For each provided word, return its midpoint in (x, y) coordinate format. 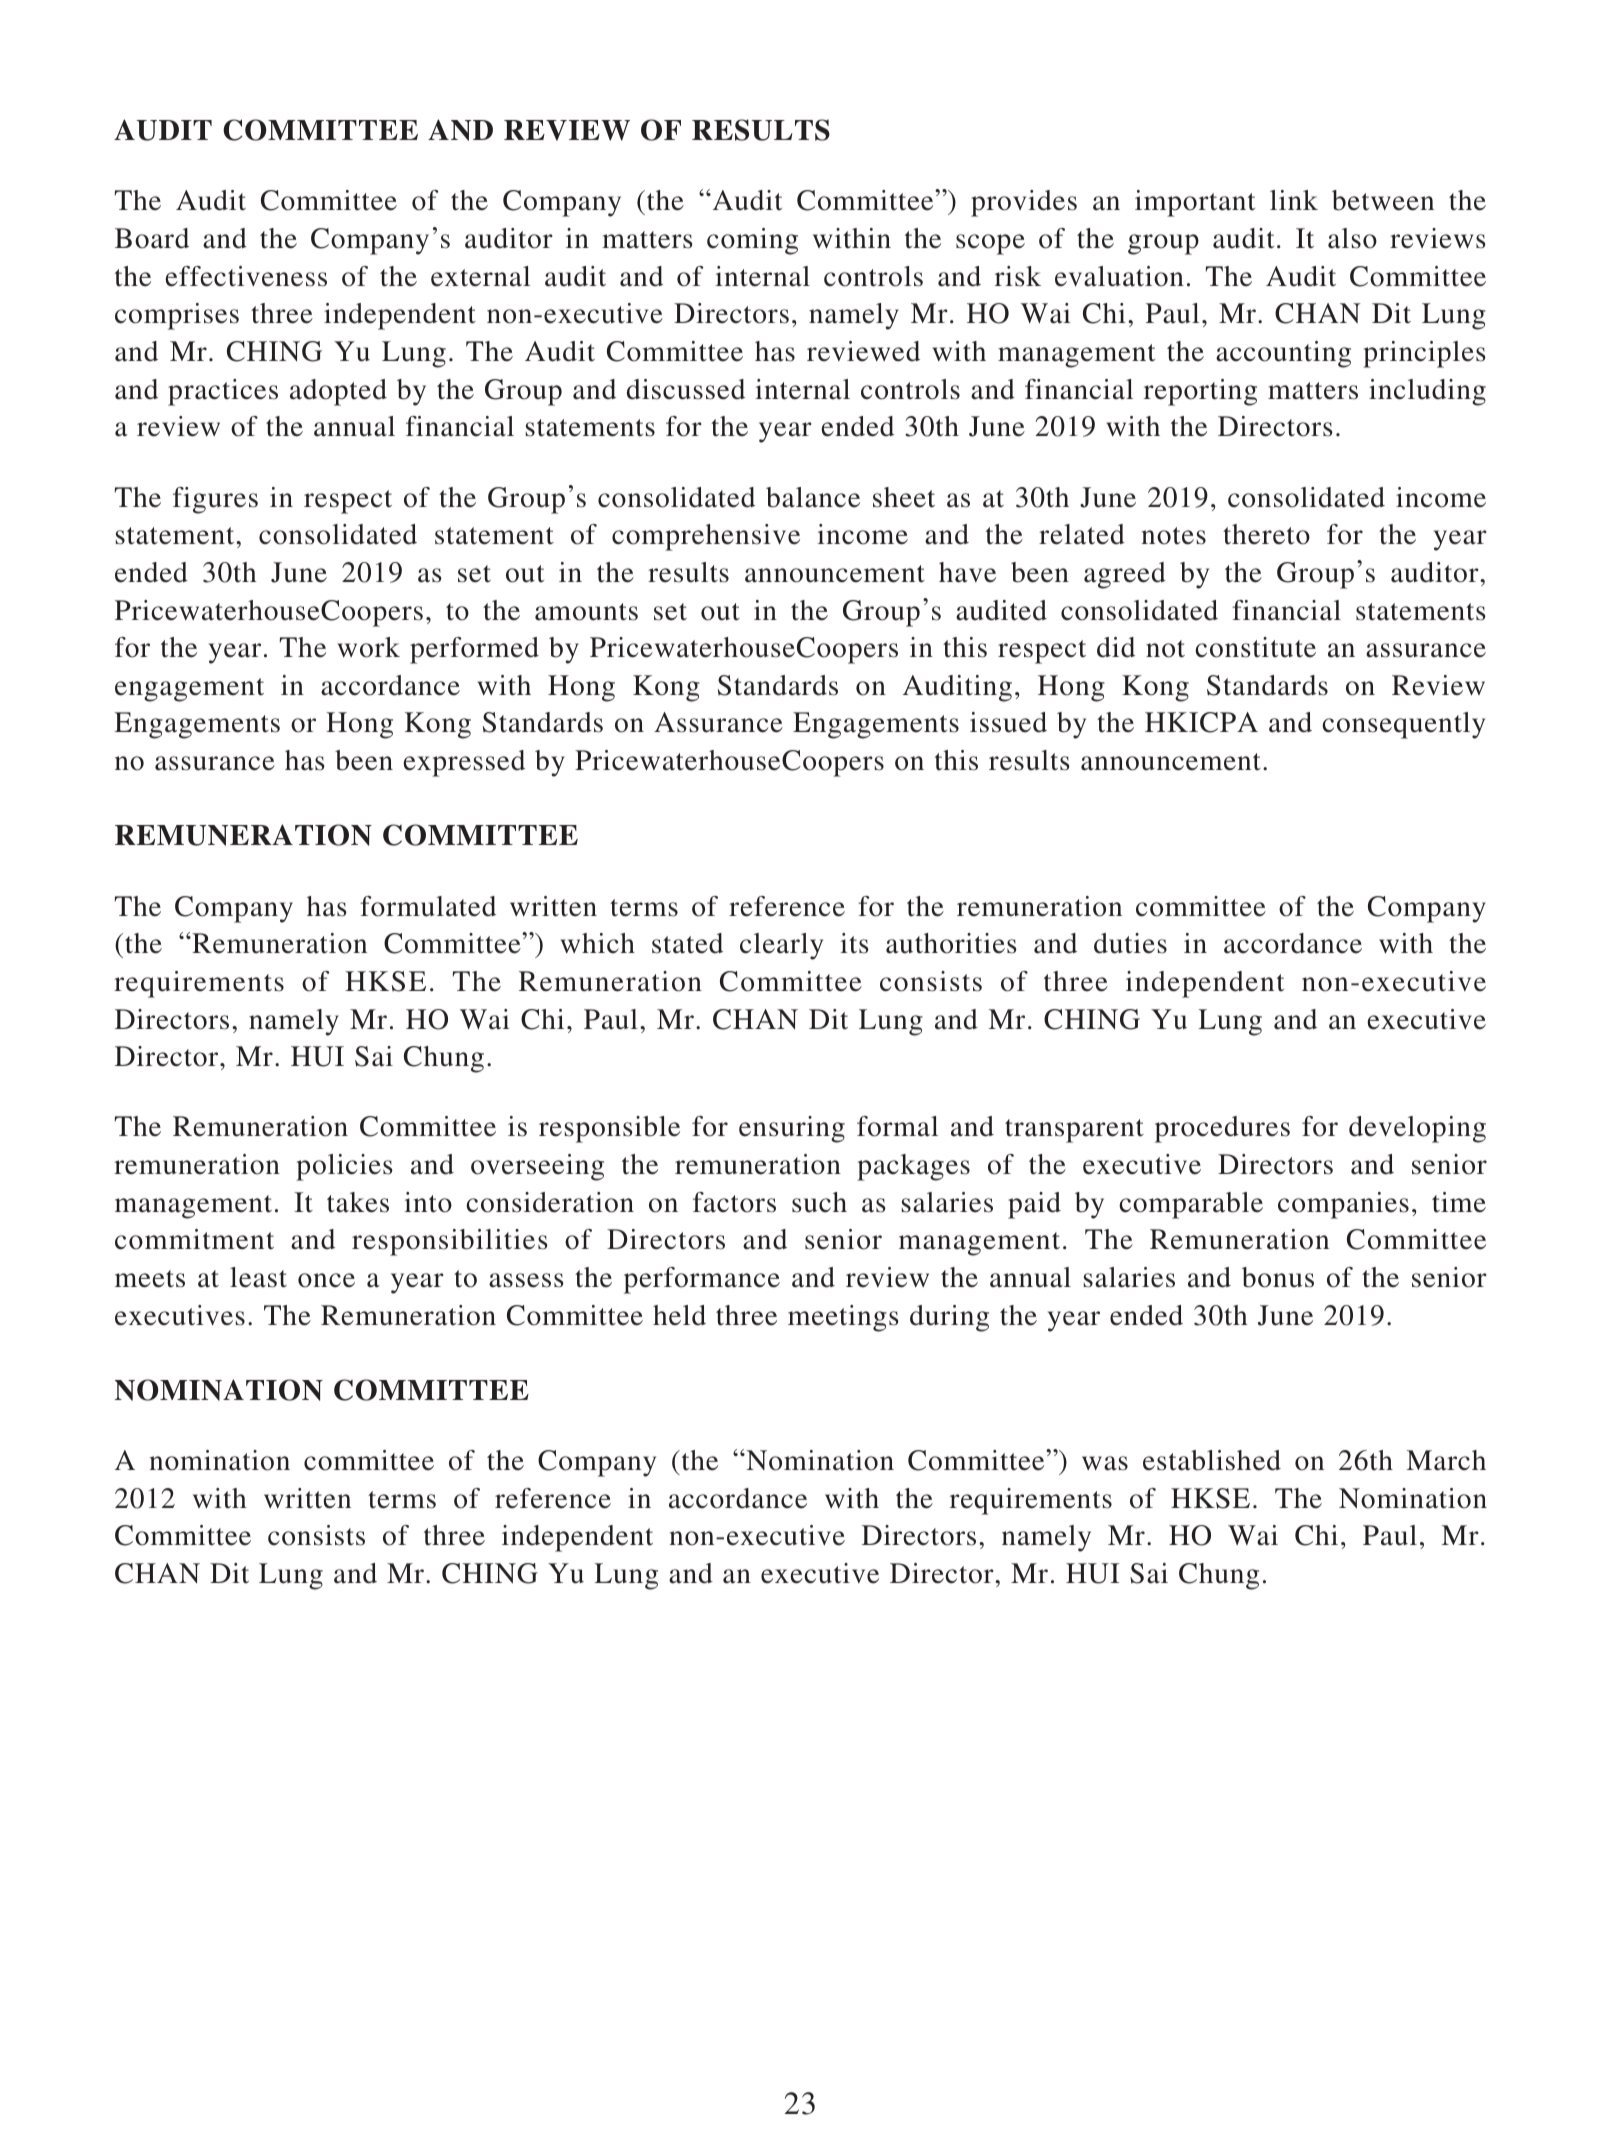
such (819, 1202)
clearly (781, 946)
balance (813, 497)
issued (1008, 722)
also (1352, 238)
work (369, 647)
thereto (1266, 534)
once (326, 1280)
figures (215, 500)
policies (344, 1167)
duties (1130, 943)
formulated (428, 906)
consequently (1403, 725)
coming (752, 241)
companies (1343, 1205)
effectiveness (246, 276)
